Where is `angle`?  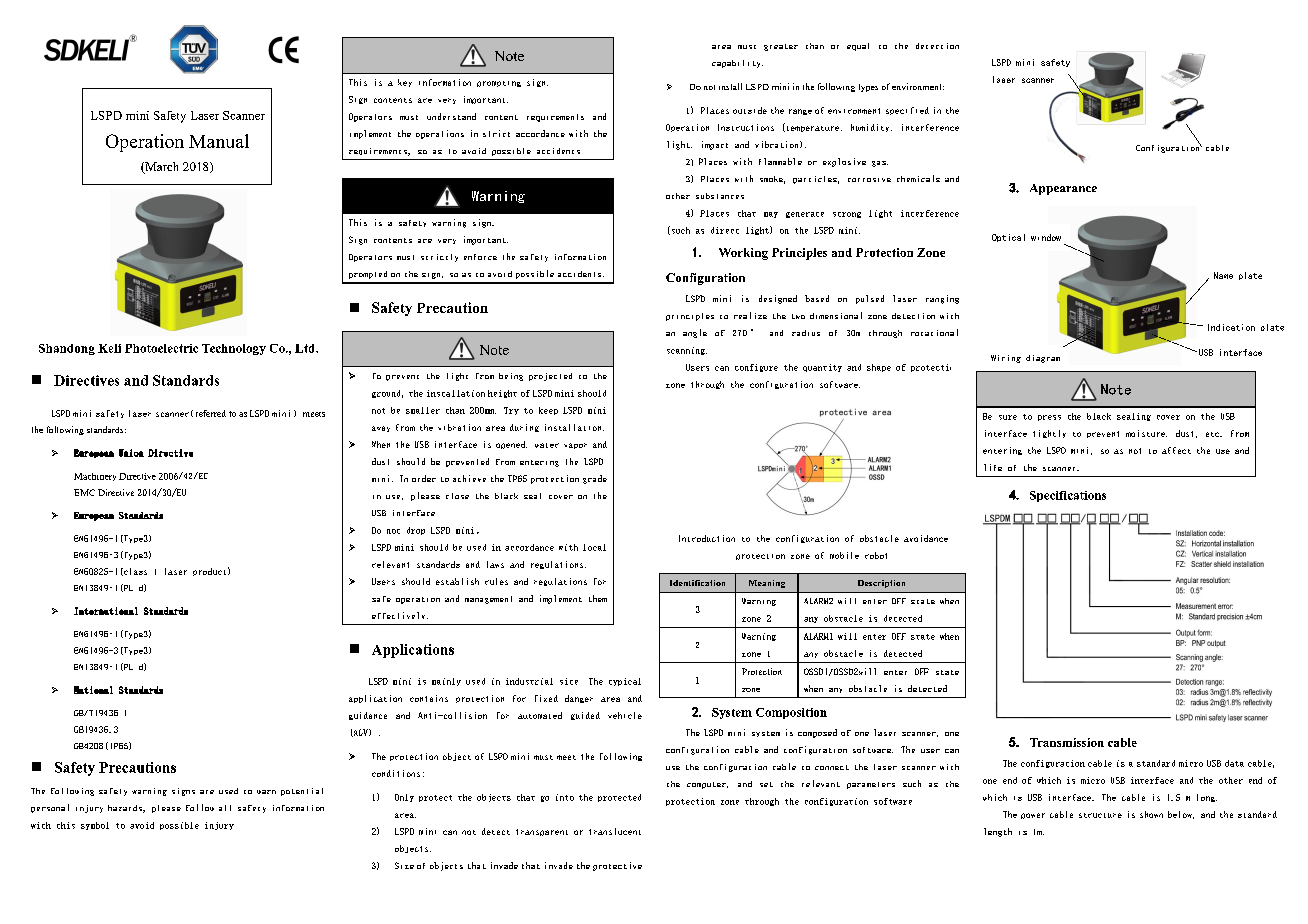
angle is located at coordinates (695, 333).
